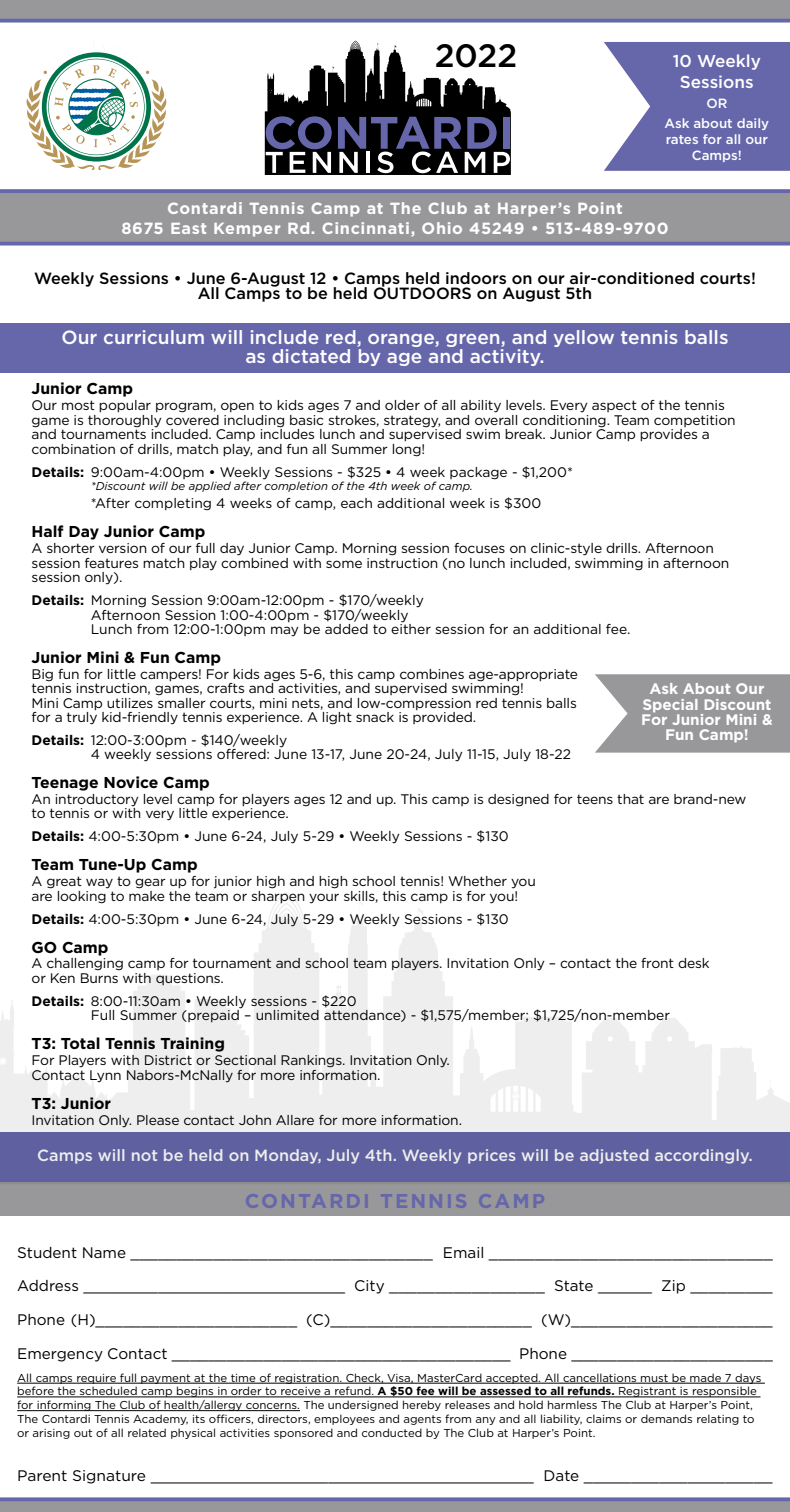 The width and height of the document is (790, 1512). What do you see at coordinates (682, 139) in the document?
I see `rates` at bounding box center [682, 139].
